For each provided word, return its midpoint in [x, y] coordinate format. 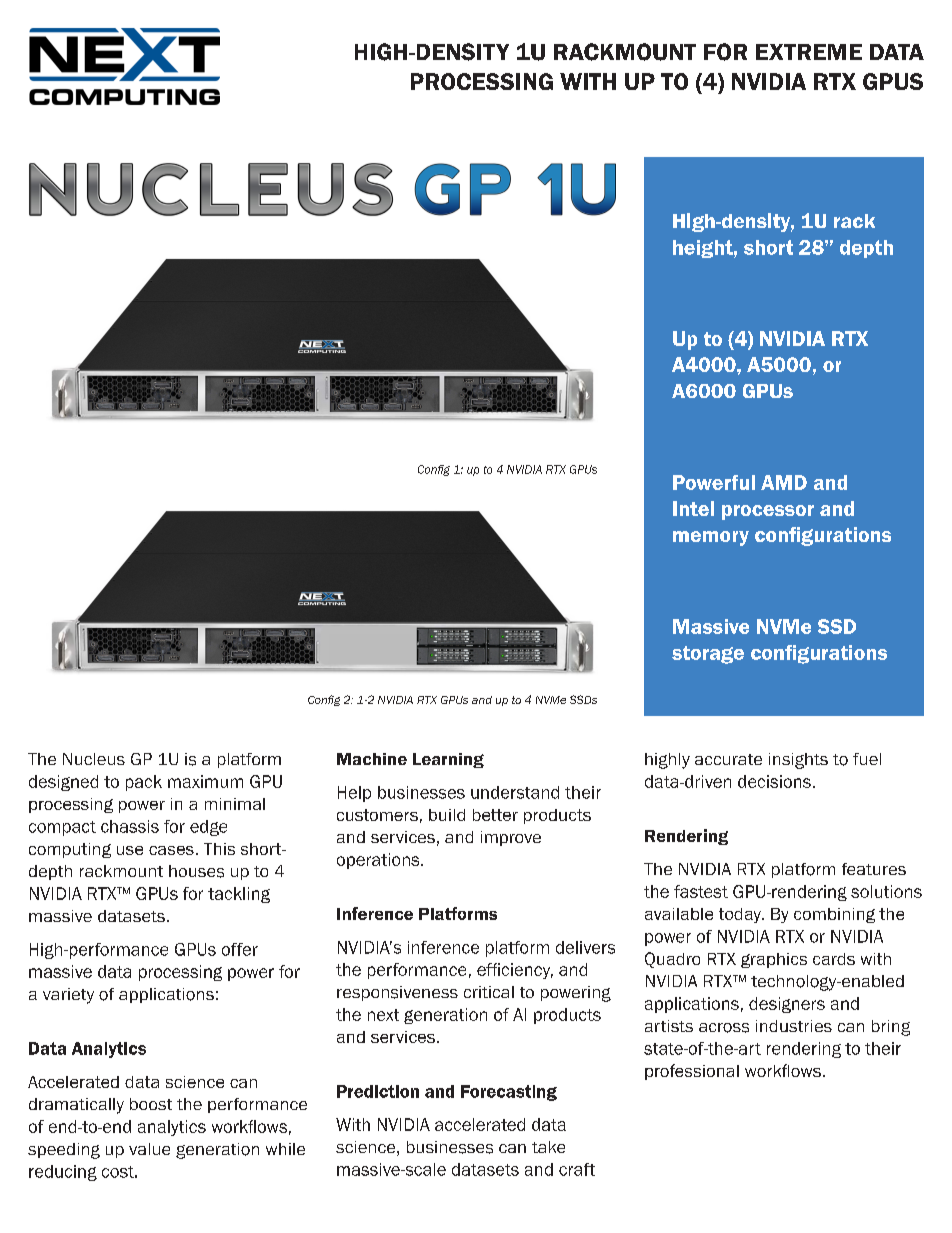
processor [768, 512]
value [149, 1149]
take [548, 1147]
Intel [693, 508]
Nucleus [94, 759]
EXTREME [809, 52]
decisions [774, 781]
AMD [784, 482]
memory [711, 538]
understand [515, 792]
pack [144, 783]
